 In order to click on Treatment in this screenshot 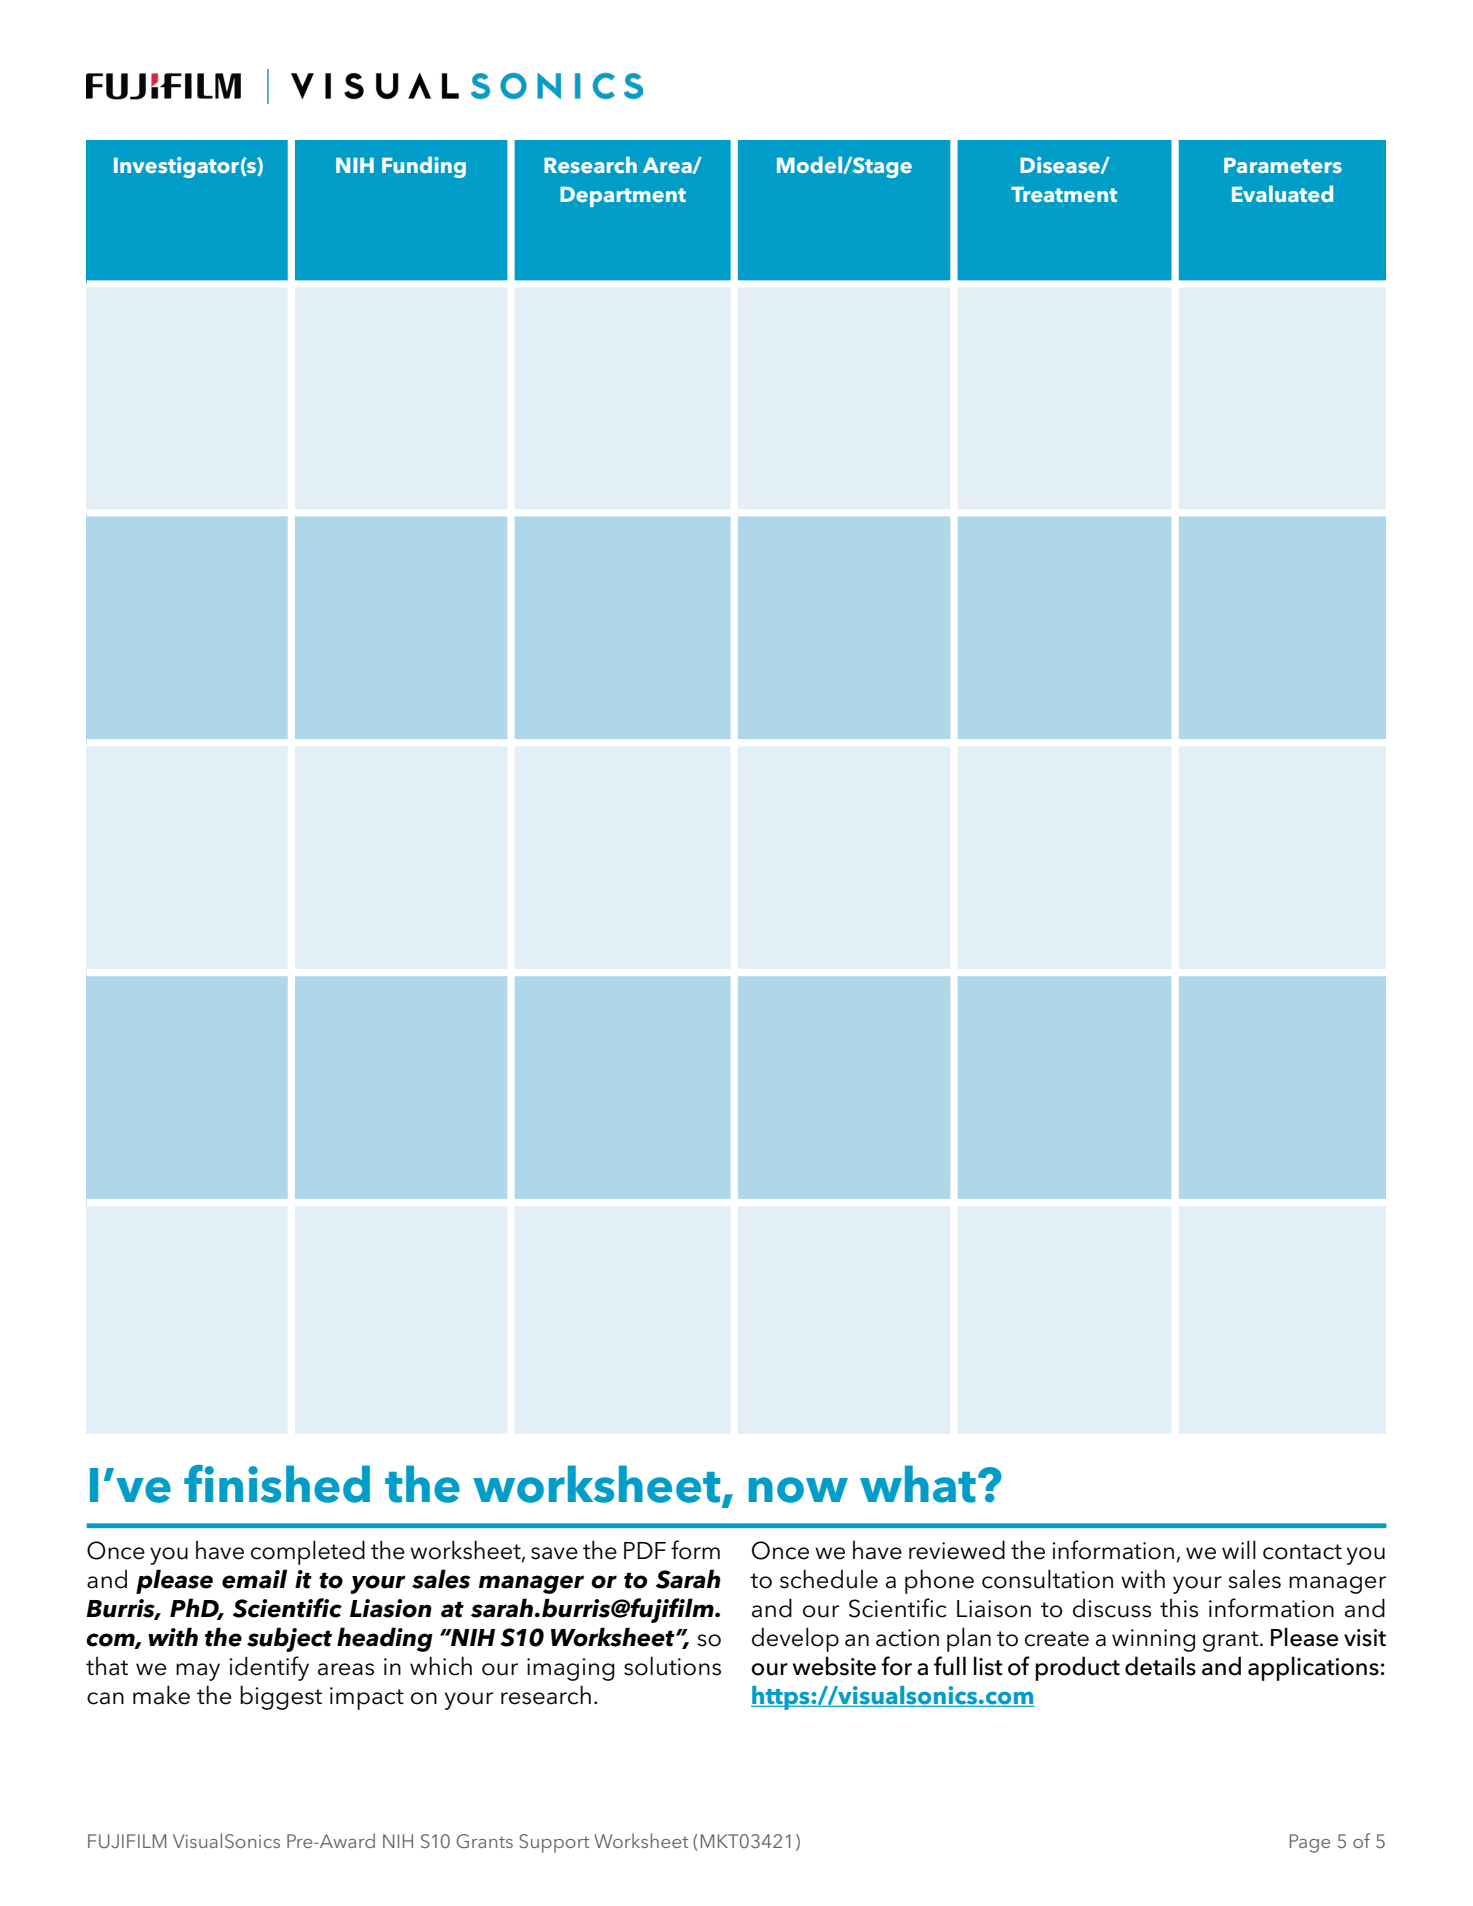, I will do `click(1064, 194)`.
